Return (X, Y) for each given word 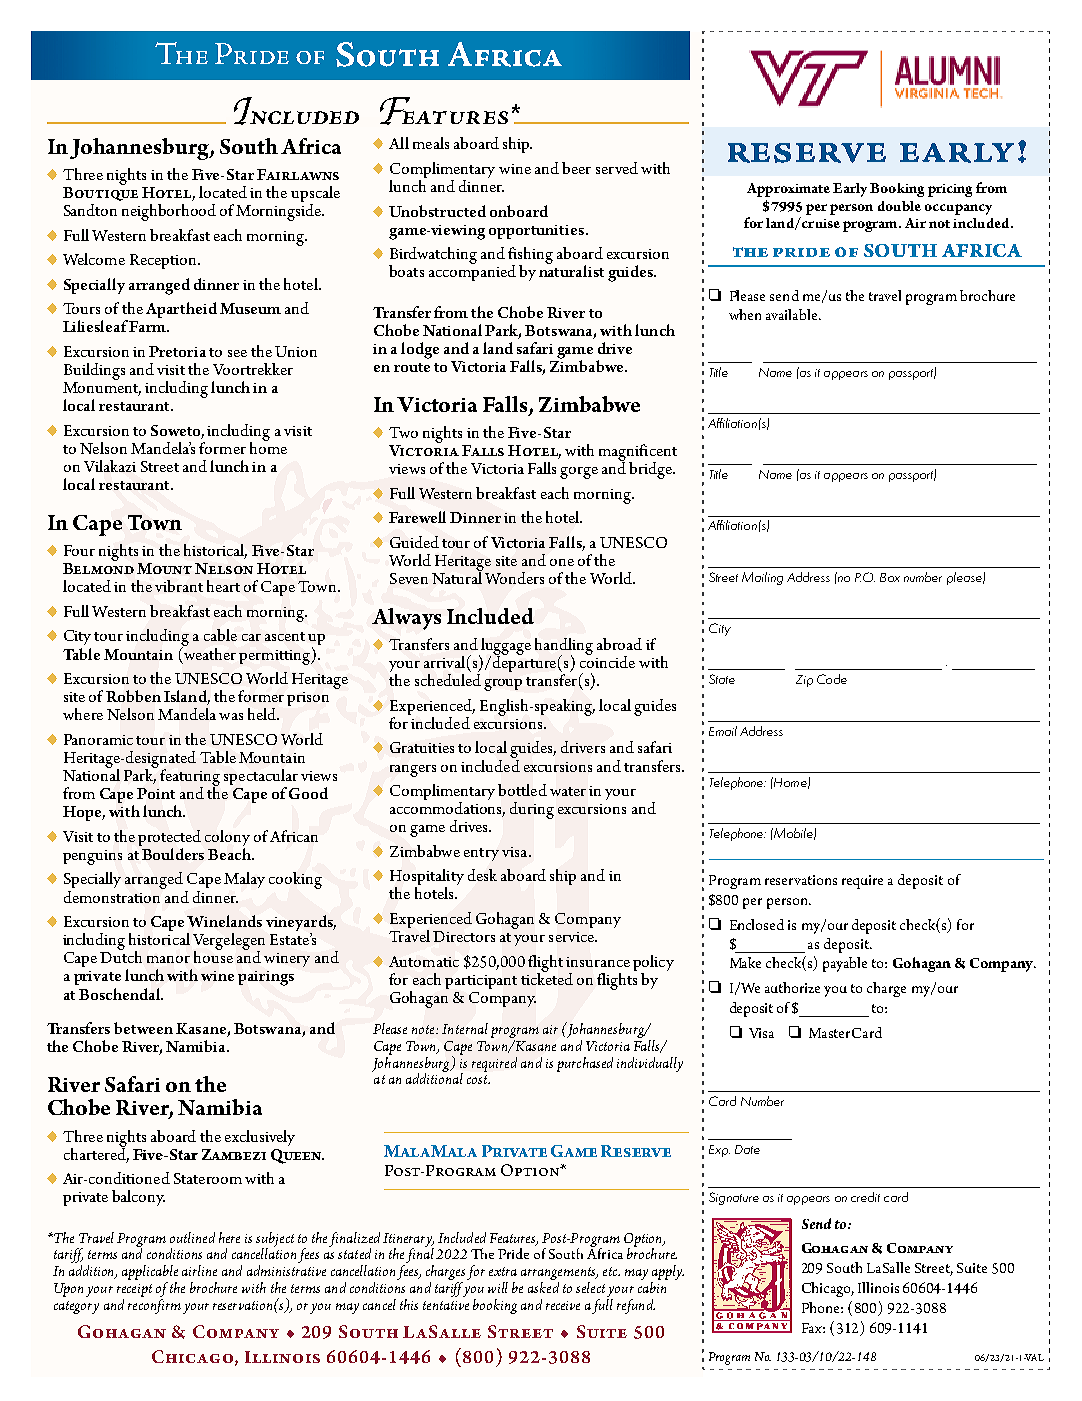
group (503, 685)
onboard (519, 211)
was (231, 716)
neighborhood (169, 212)
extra (503, 1271)
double (899, 206)
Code (832, 679)
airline (199, 1270)
